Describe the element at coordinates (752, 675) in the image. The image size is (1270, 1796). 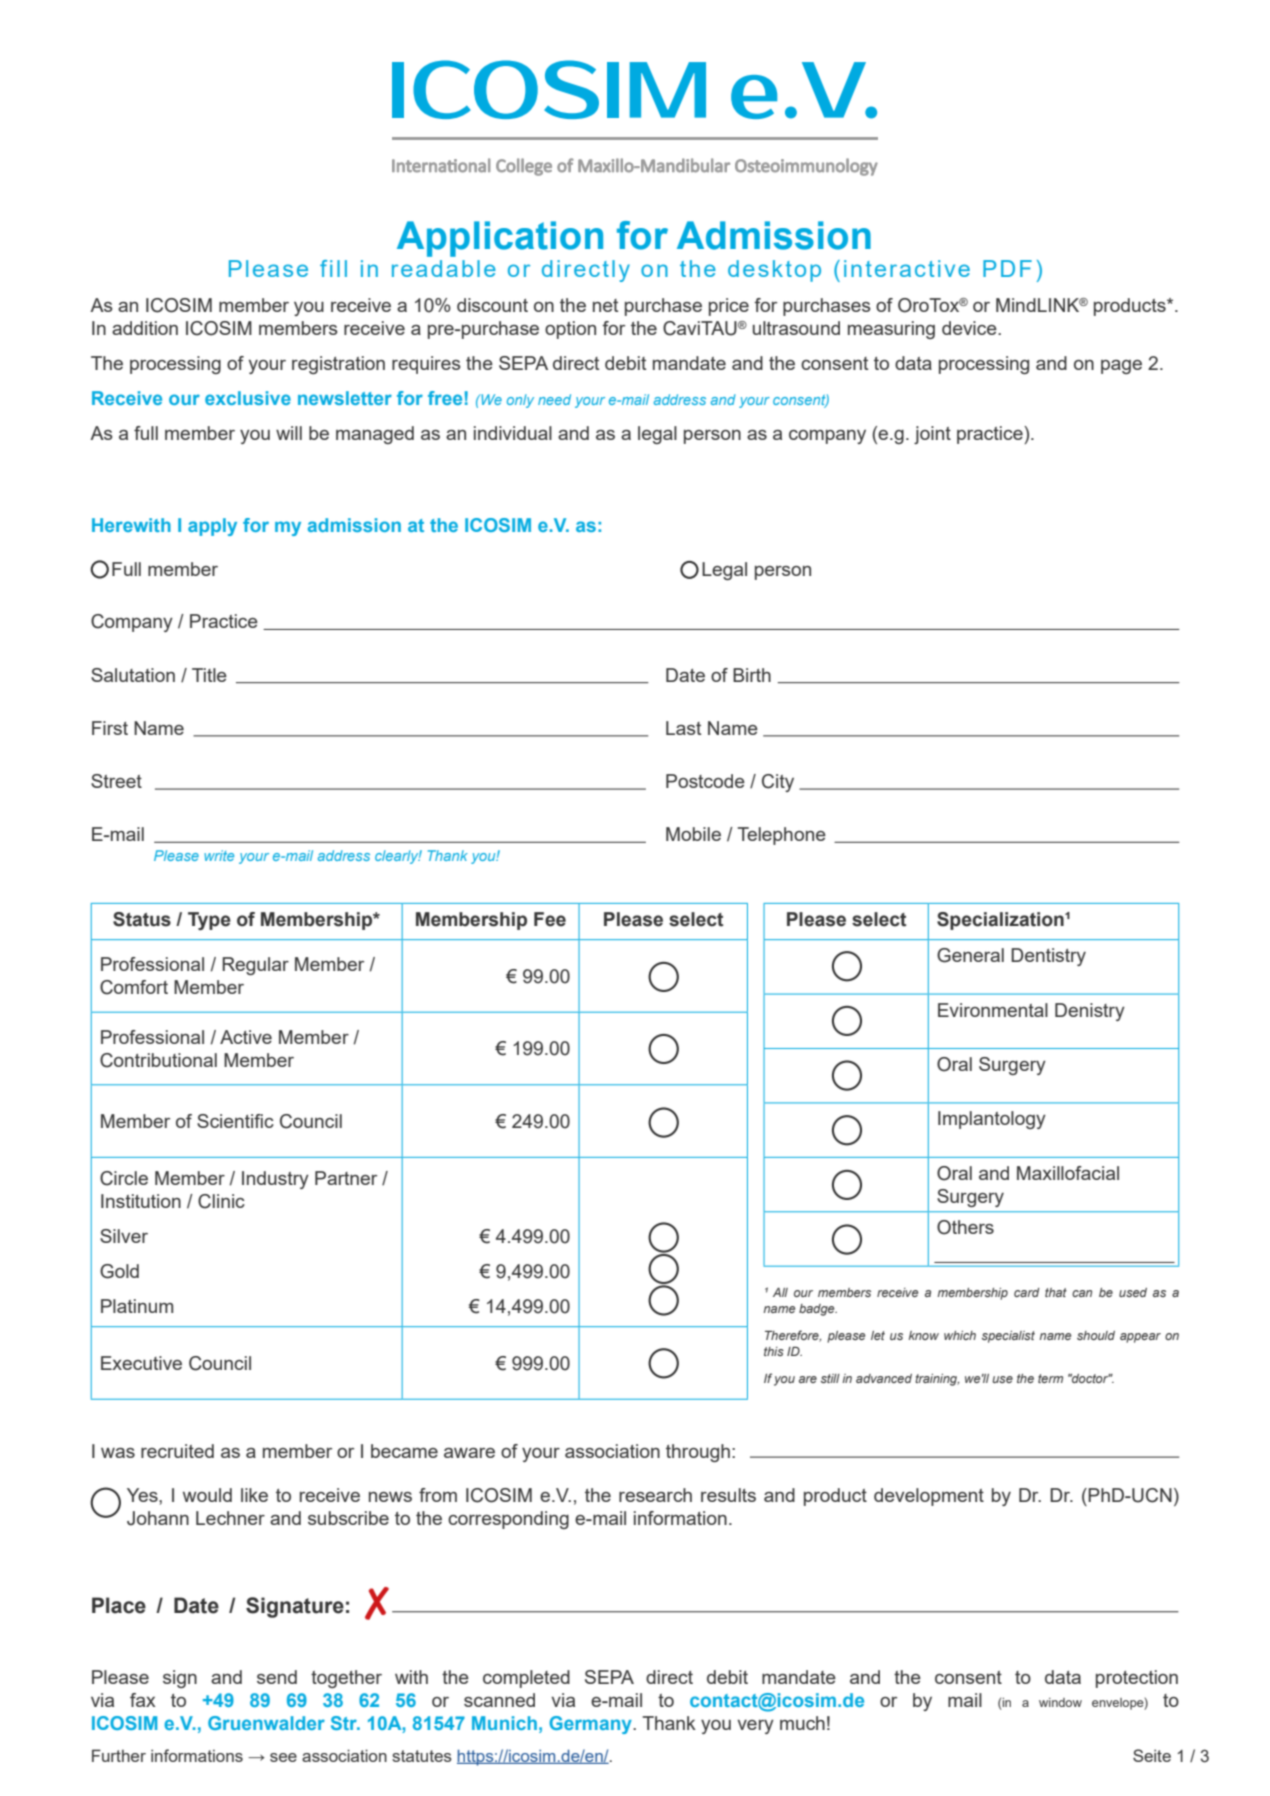
I see `Birth` at that location.
